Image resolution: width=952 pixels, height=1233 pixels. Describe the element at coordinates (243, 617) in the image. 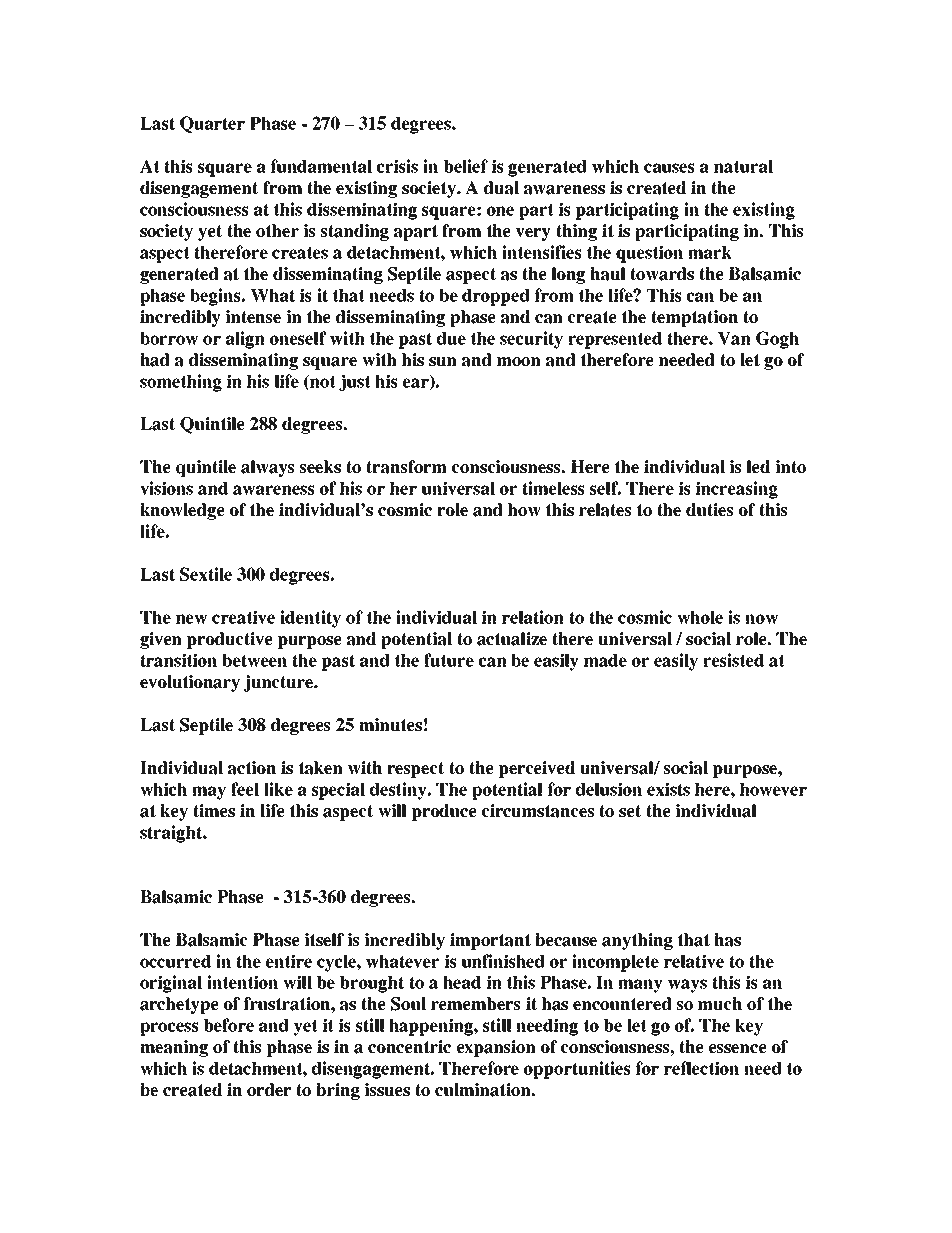

I see `creative` at that location.
